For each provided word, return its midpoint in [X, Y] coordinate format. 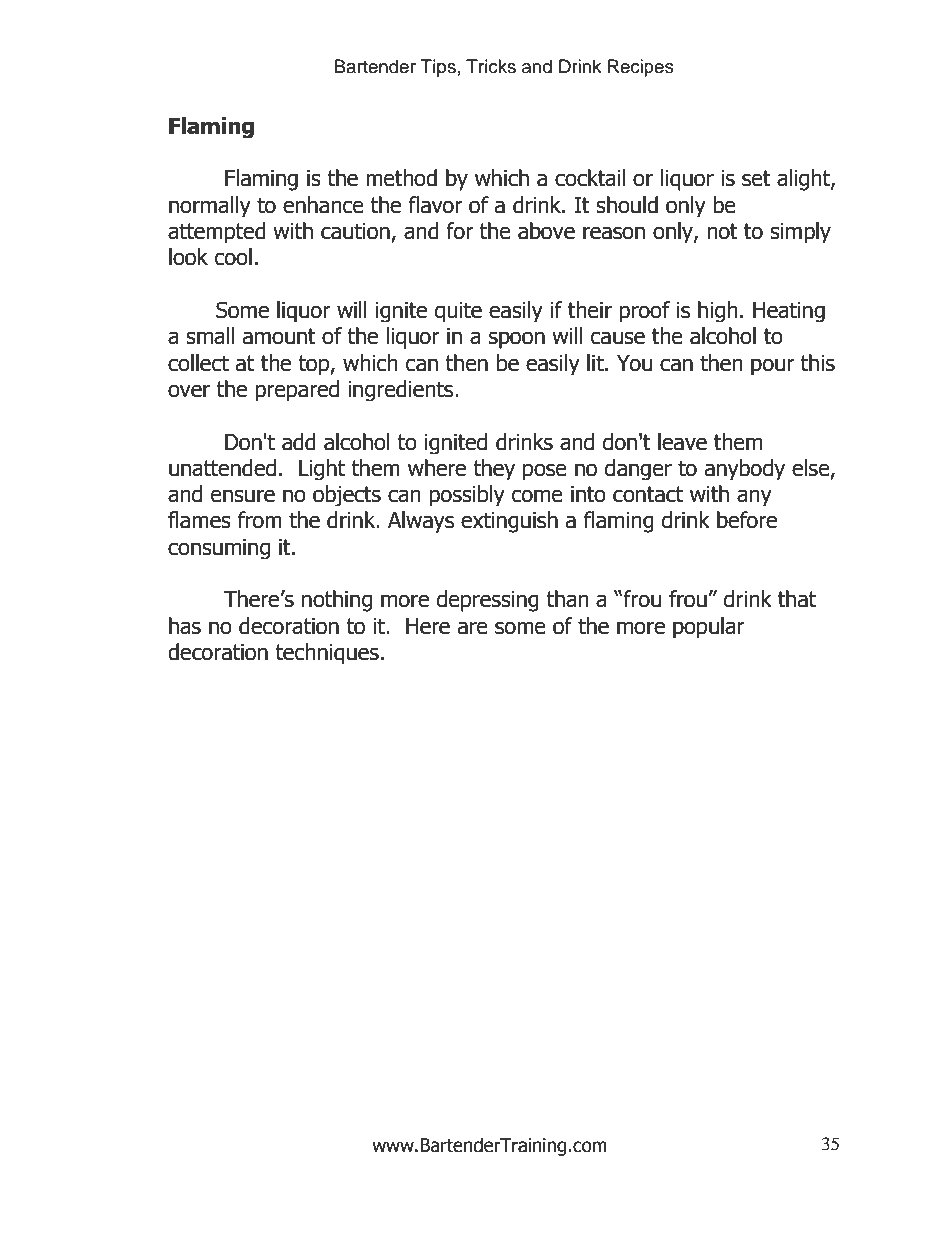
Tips [438, 68]
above [546, 231]
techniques [327, 653]
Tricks [491, 66]
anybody [745, 469]
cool [233, 257]
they [494, 469]
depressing [488, 601]
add [299, 442]
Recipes [641, 68]
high [718, 311]
